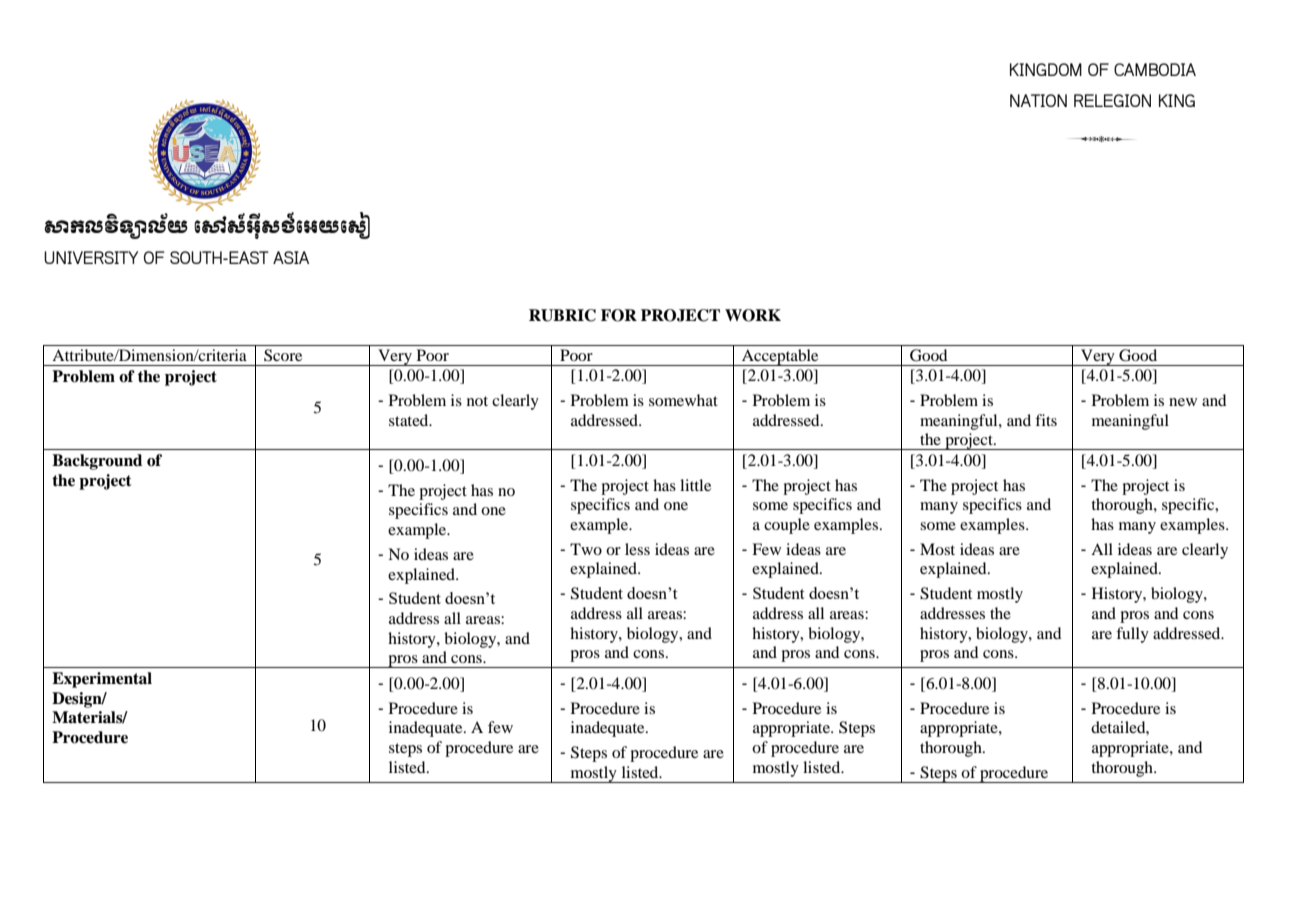  What do you see at coordinates (637, 549) in the page?
I see `less` at bounding box center [637, 549].
